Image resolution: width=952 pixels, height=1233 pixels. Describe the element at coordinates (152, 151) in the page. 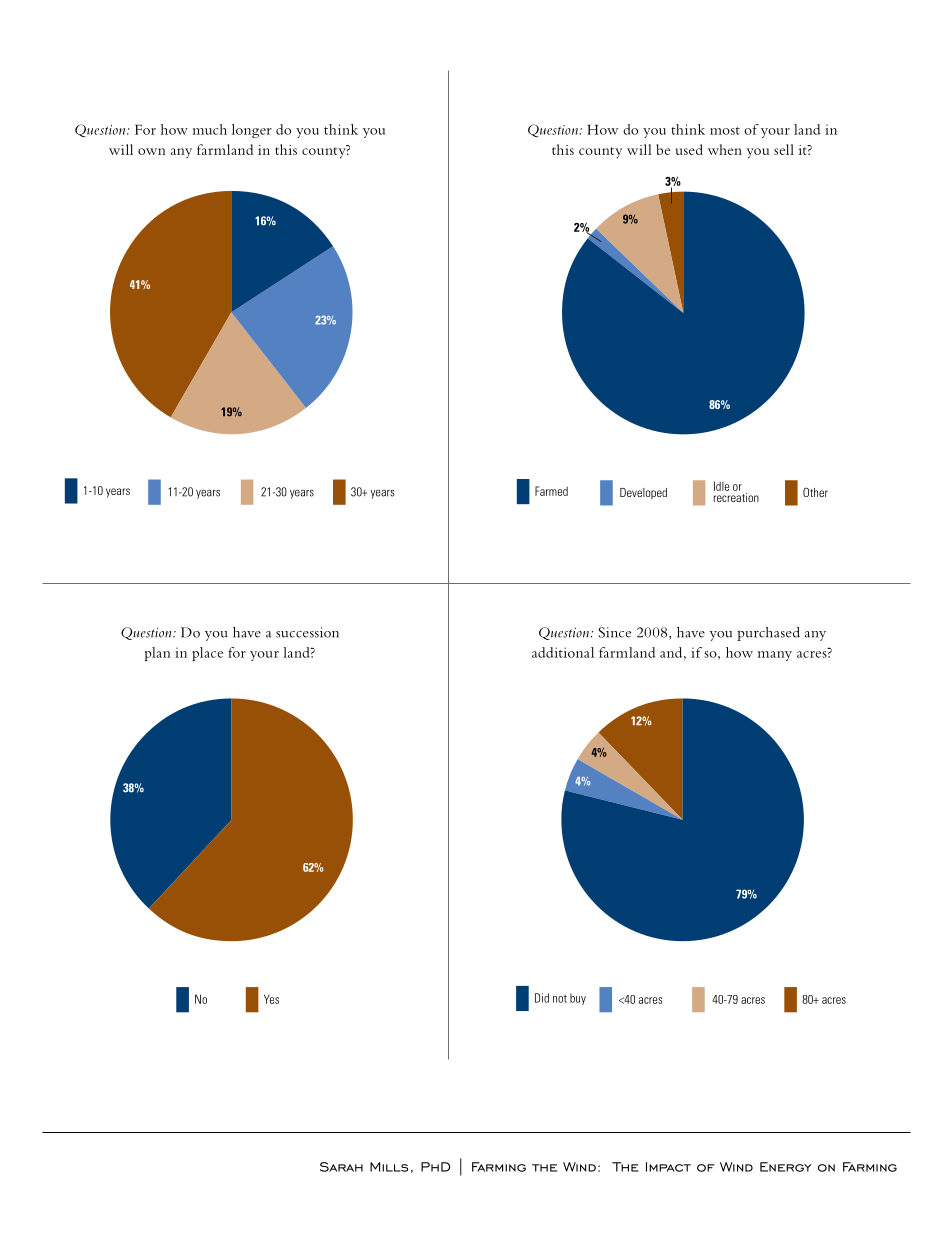

I see `own` at that location.
